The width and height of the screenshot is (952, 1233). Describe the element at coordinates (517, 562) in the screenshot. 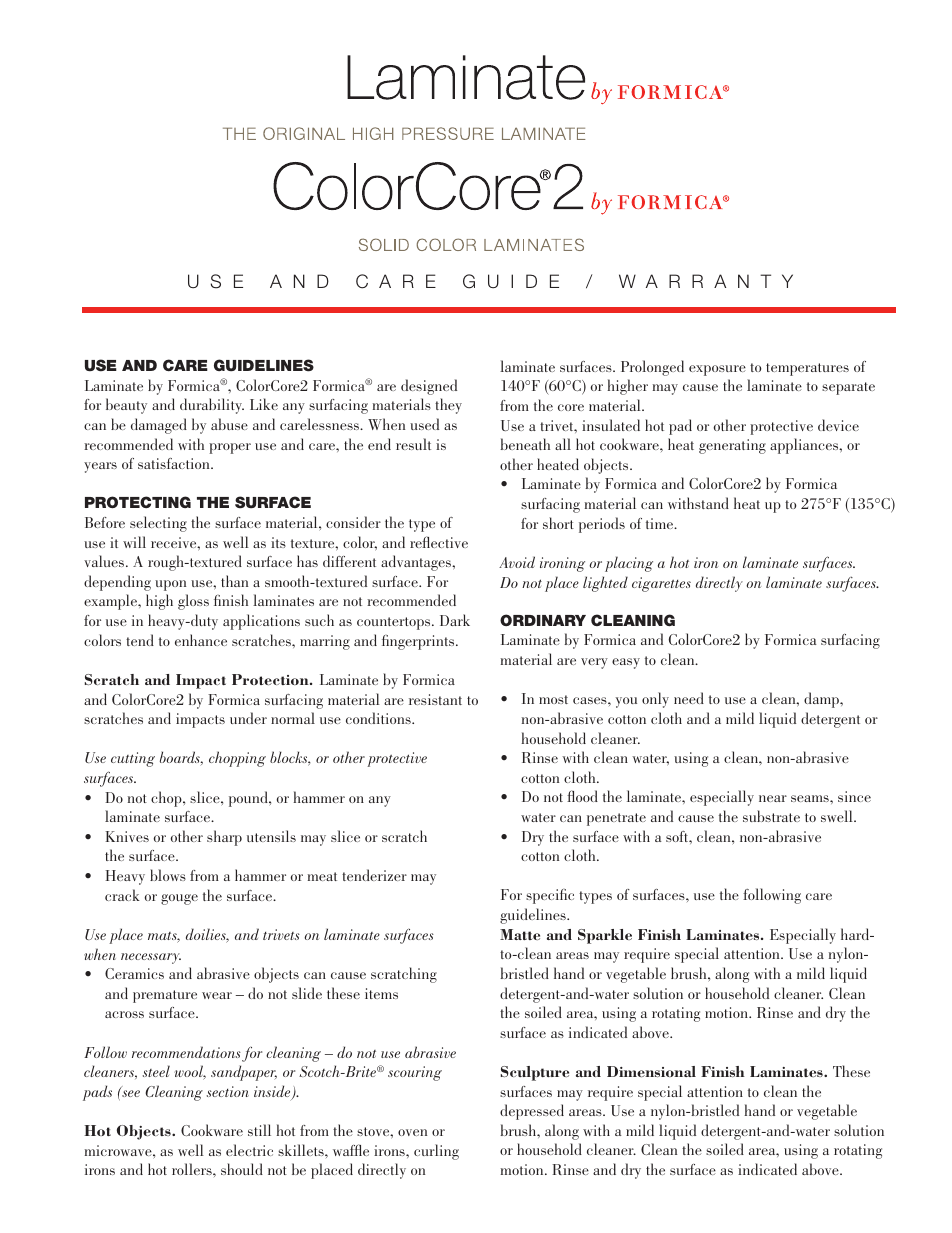

I see `Avoid` at that location.
